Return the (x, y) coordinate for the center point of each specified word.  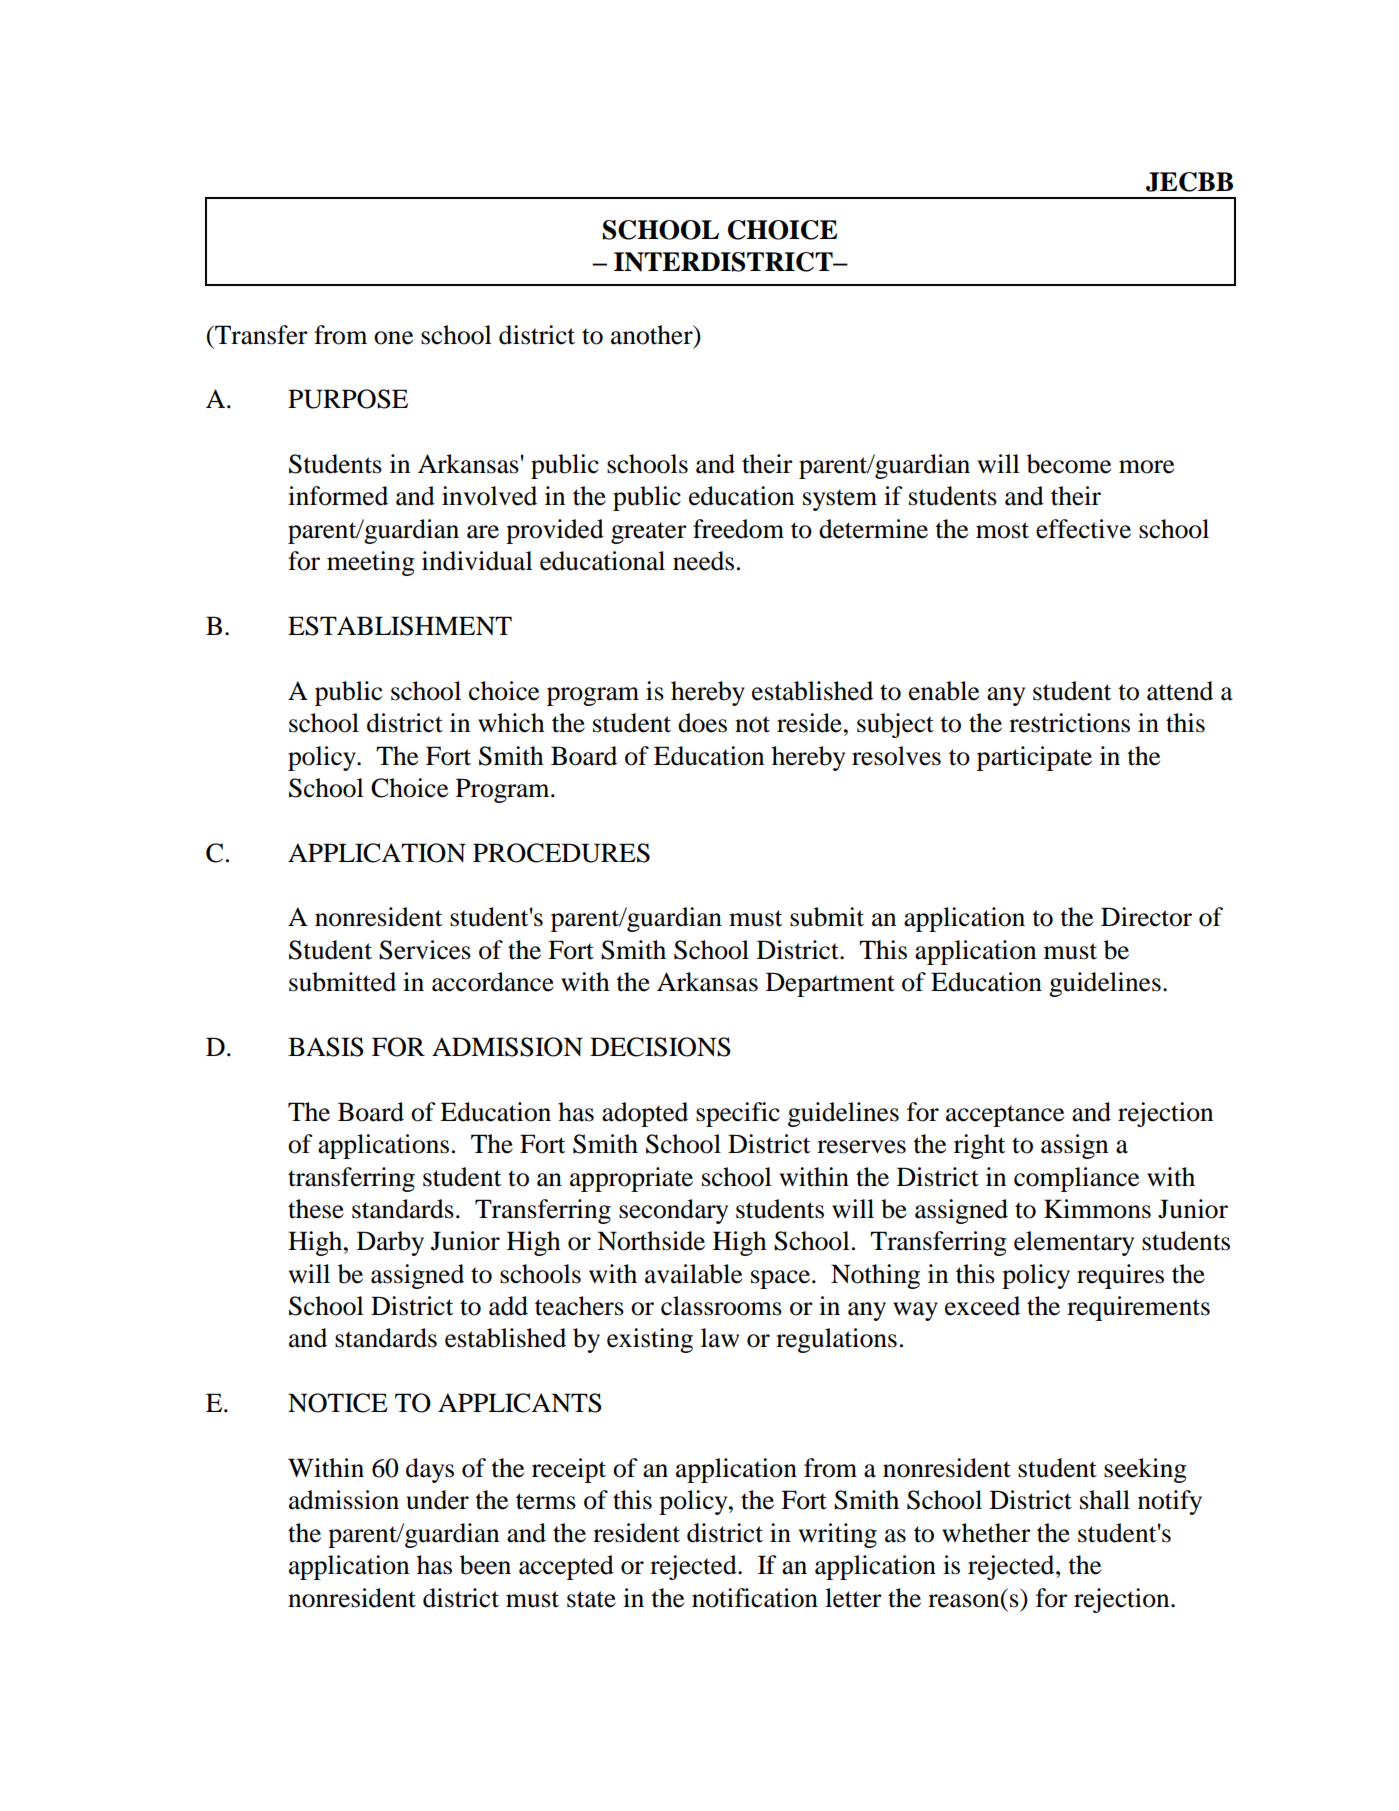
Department (830, 984)
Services (425, 950)
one (393, 338)
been (485, 1565)
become (1069, 464)
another (653, 335)
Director (1146, 917)
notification (755, 1598)
